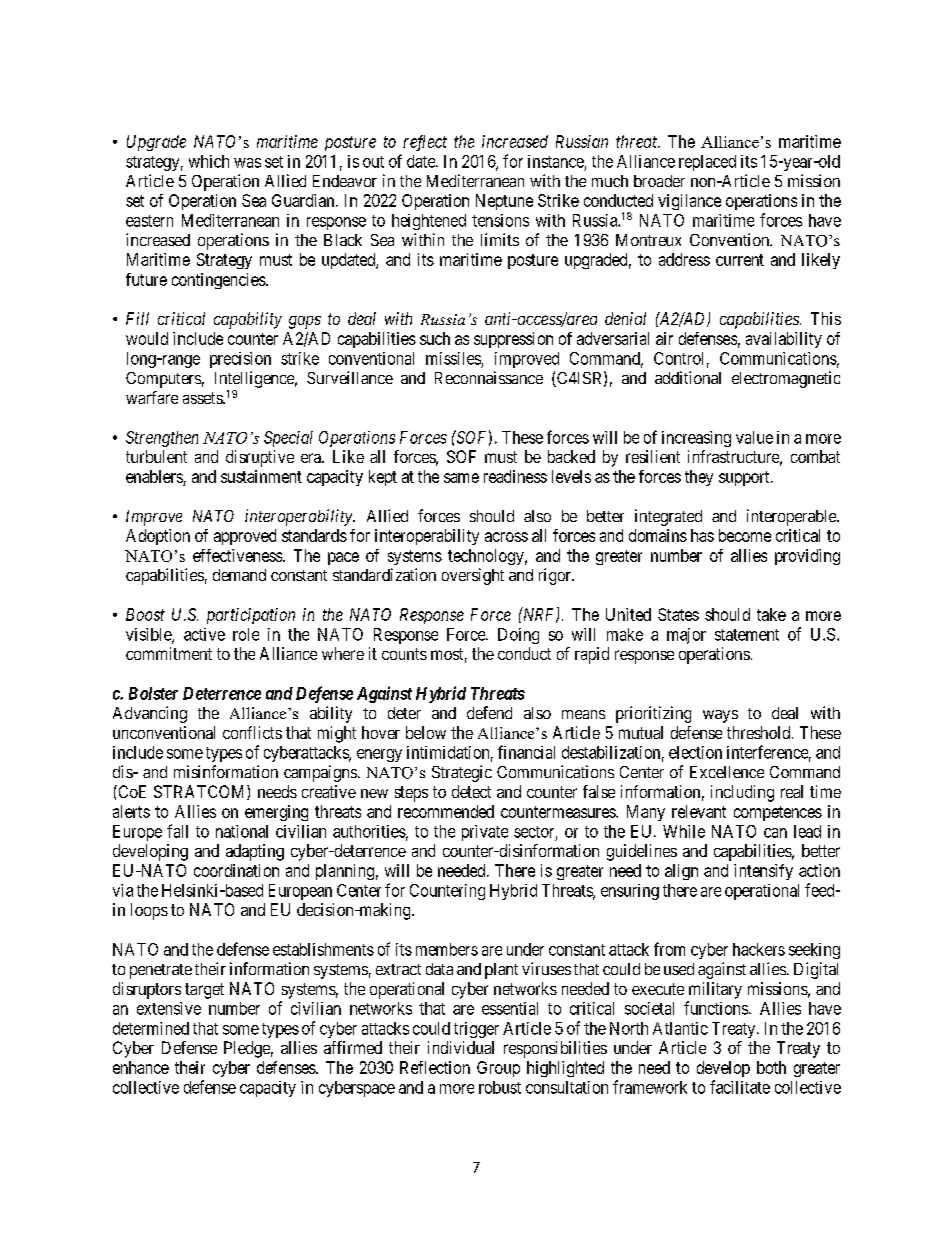 This image has height=1233, width=952. Describe the element at coordinates (504, 202) in the image. I see `Neptune` at that location.
